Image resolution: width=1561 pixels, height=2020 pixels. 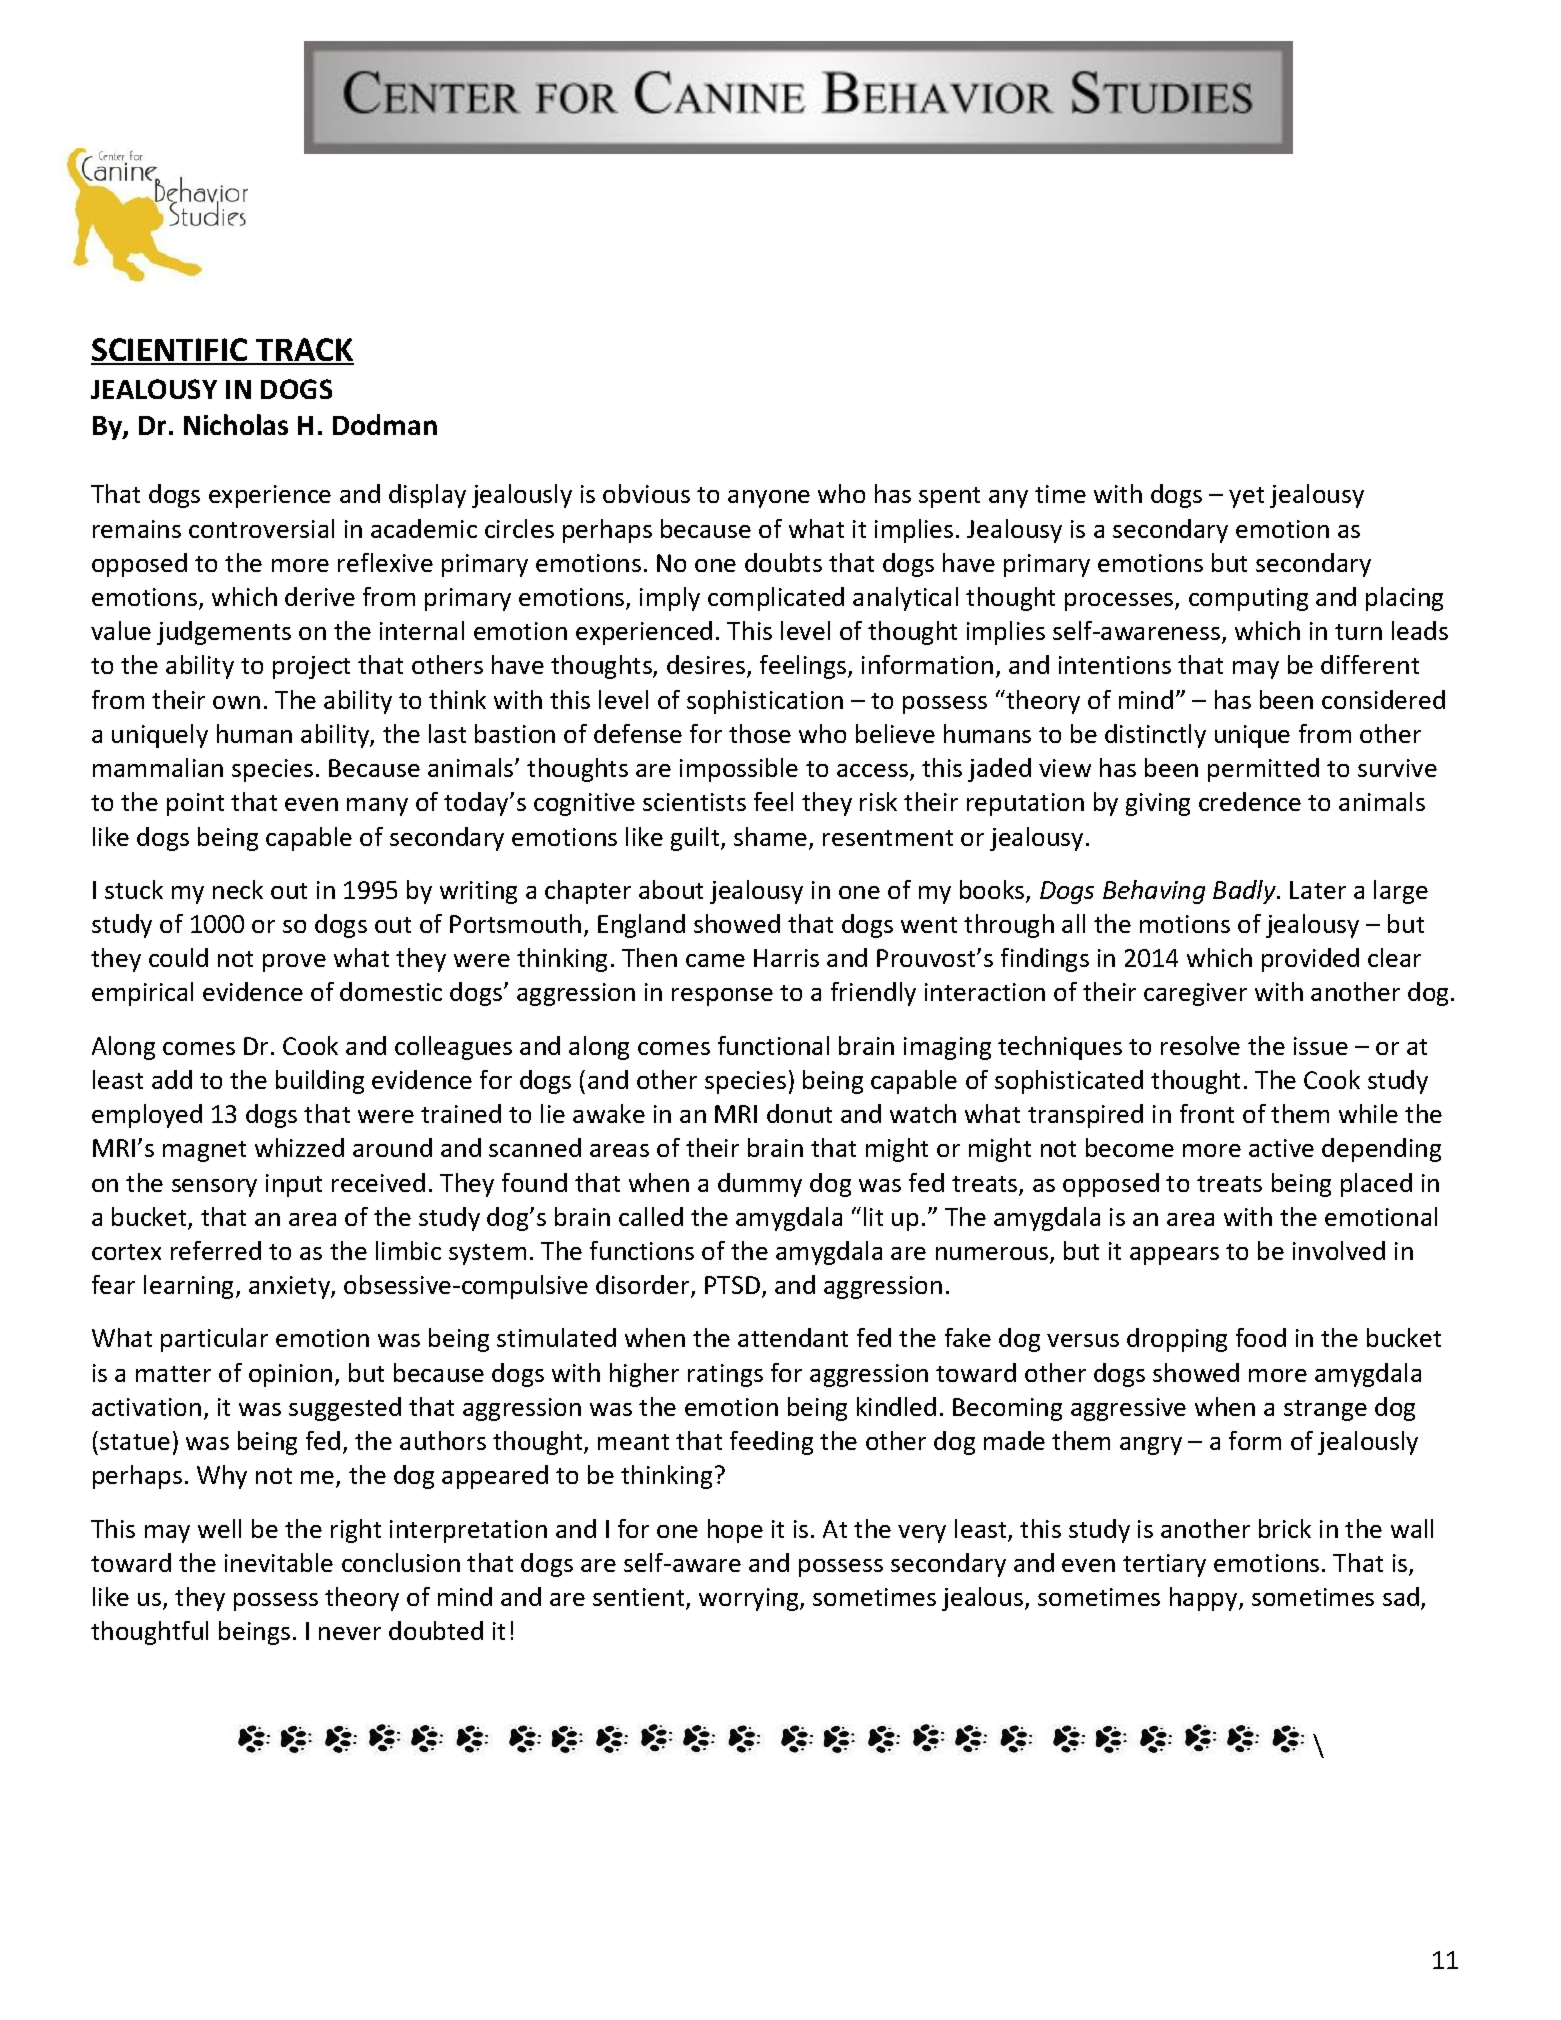 I want to click on inevitable, so click(x=279, y=1562).
